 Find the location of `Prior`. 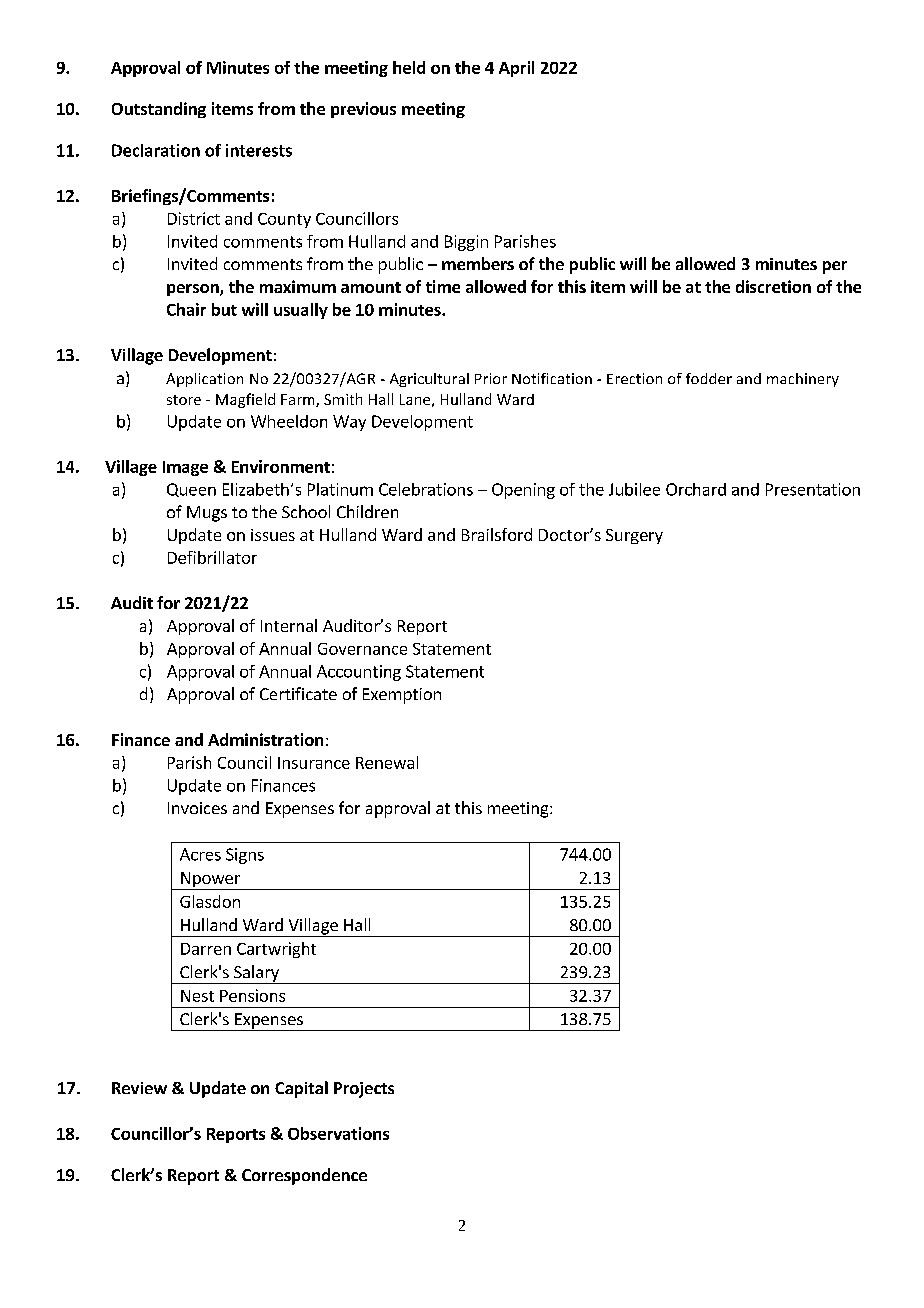

Prior is located at coordinates (491, 378).
